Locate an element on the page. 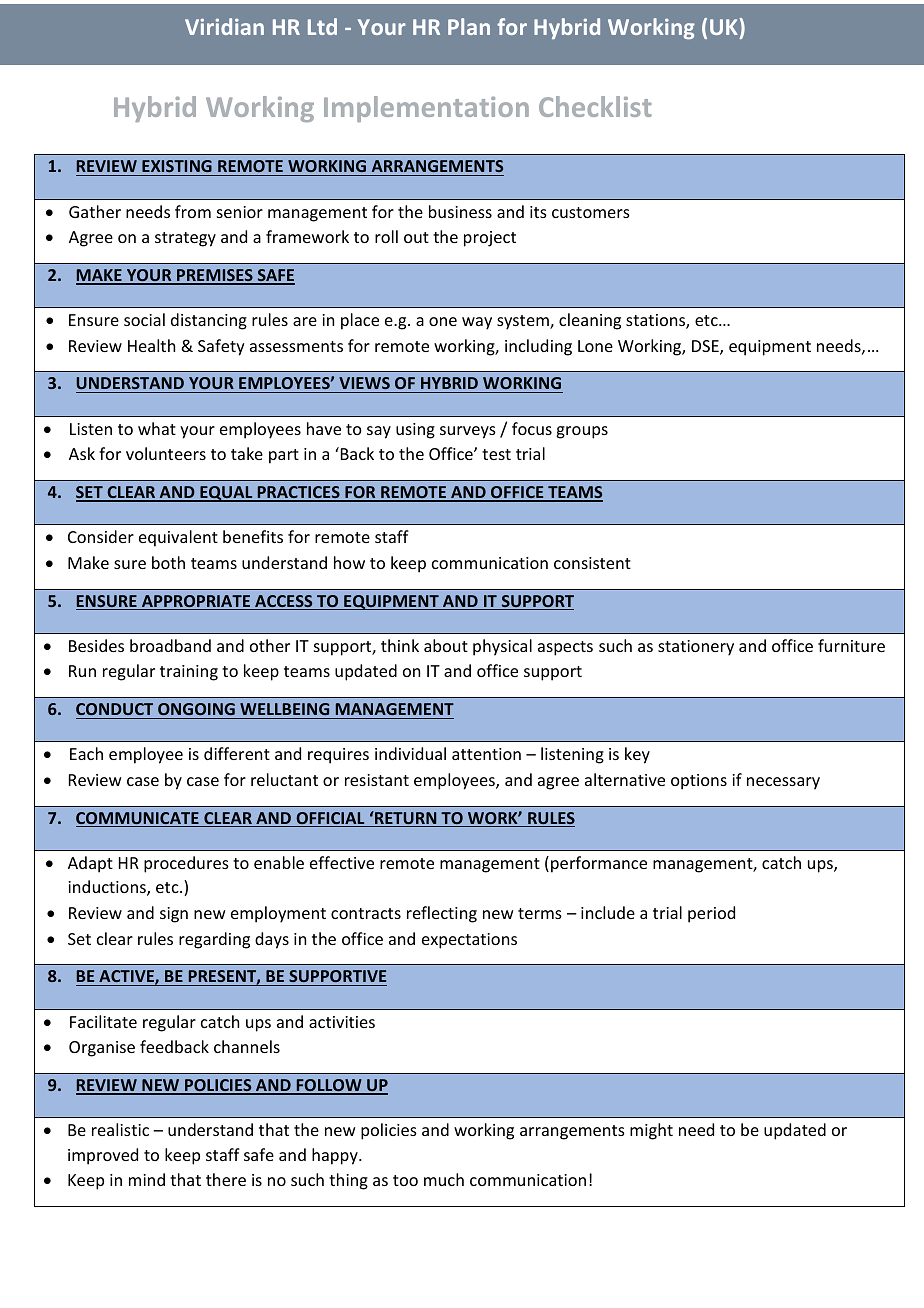 Image resolution: width=924 pixels, height=1308 pixels. Viridian is located at coordinates (224, 26).
